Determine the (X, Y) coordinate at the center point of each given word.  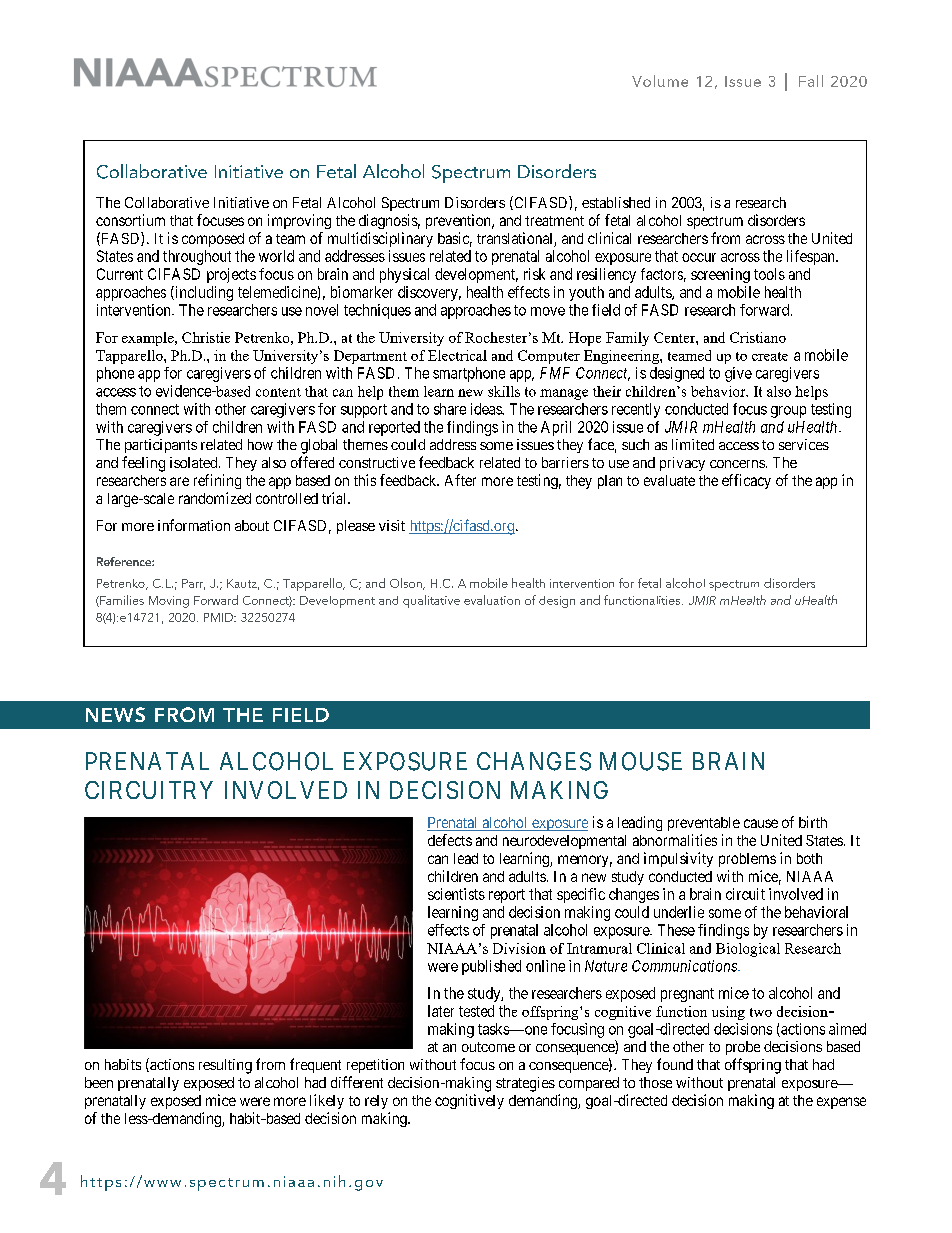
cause (761, 823)
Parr (193, 584)
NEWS (115, 714)
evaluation (492, 600)
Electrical (457, 355)
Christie (206, 337)
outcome (488, 1047)
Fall (811, 81)
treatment (554, 221)
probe (743, 1048)
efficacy (746, 481)
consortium (130, 220)
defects (450, 840)
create (770, 356)
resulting (225, 1066)
